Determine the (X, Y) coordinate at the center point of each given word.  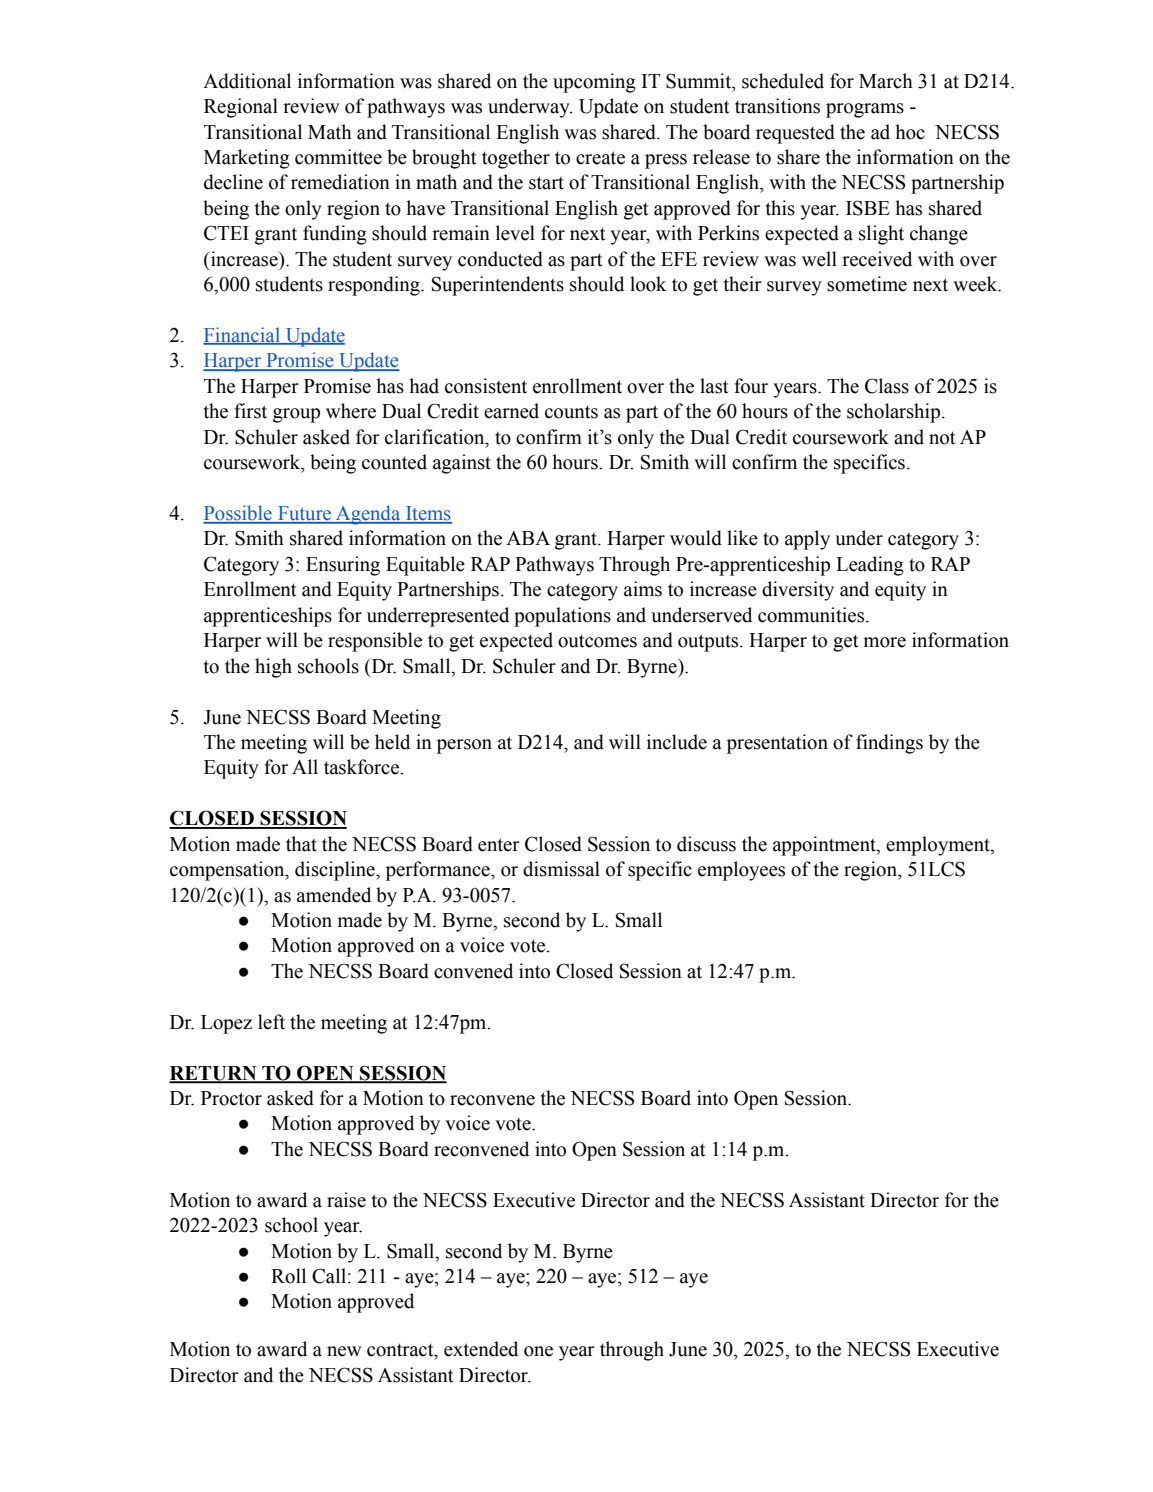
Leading (870, 566)
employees (741, 871)
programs (865, 110)
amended (334, 895)
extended (481, 1349)
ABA (528, 538)
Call (330, 1276)
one (538, 1351)
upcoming (594, 83)
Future (305, 514)
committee (338, 157)
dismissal (561, 869)
